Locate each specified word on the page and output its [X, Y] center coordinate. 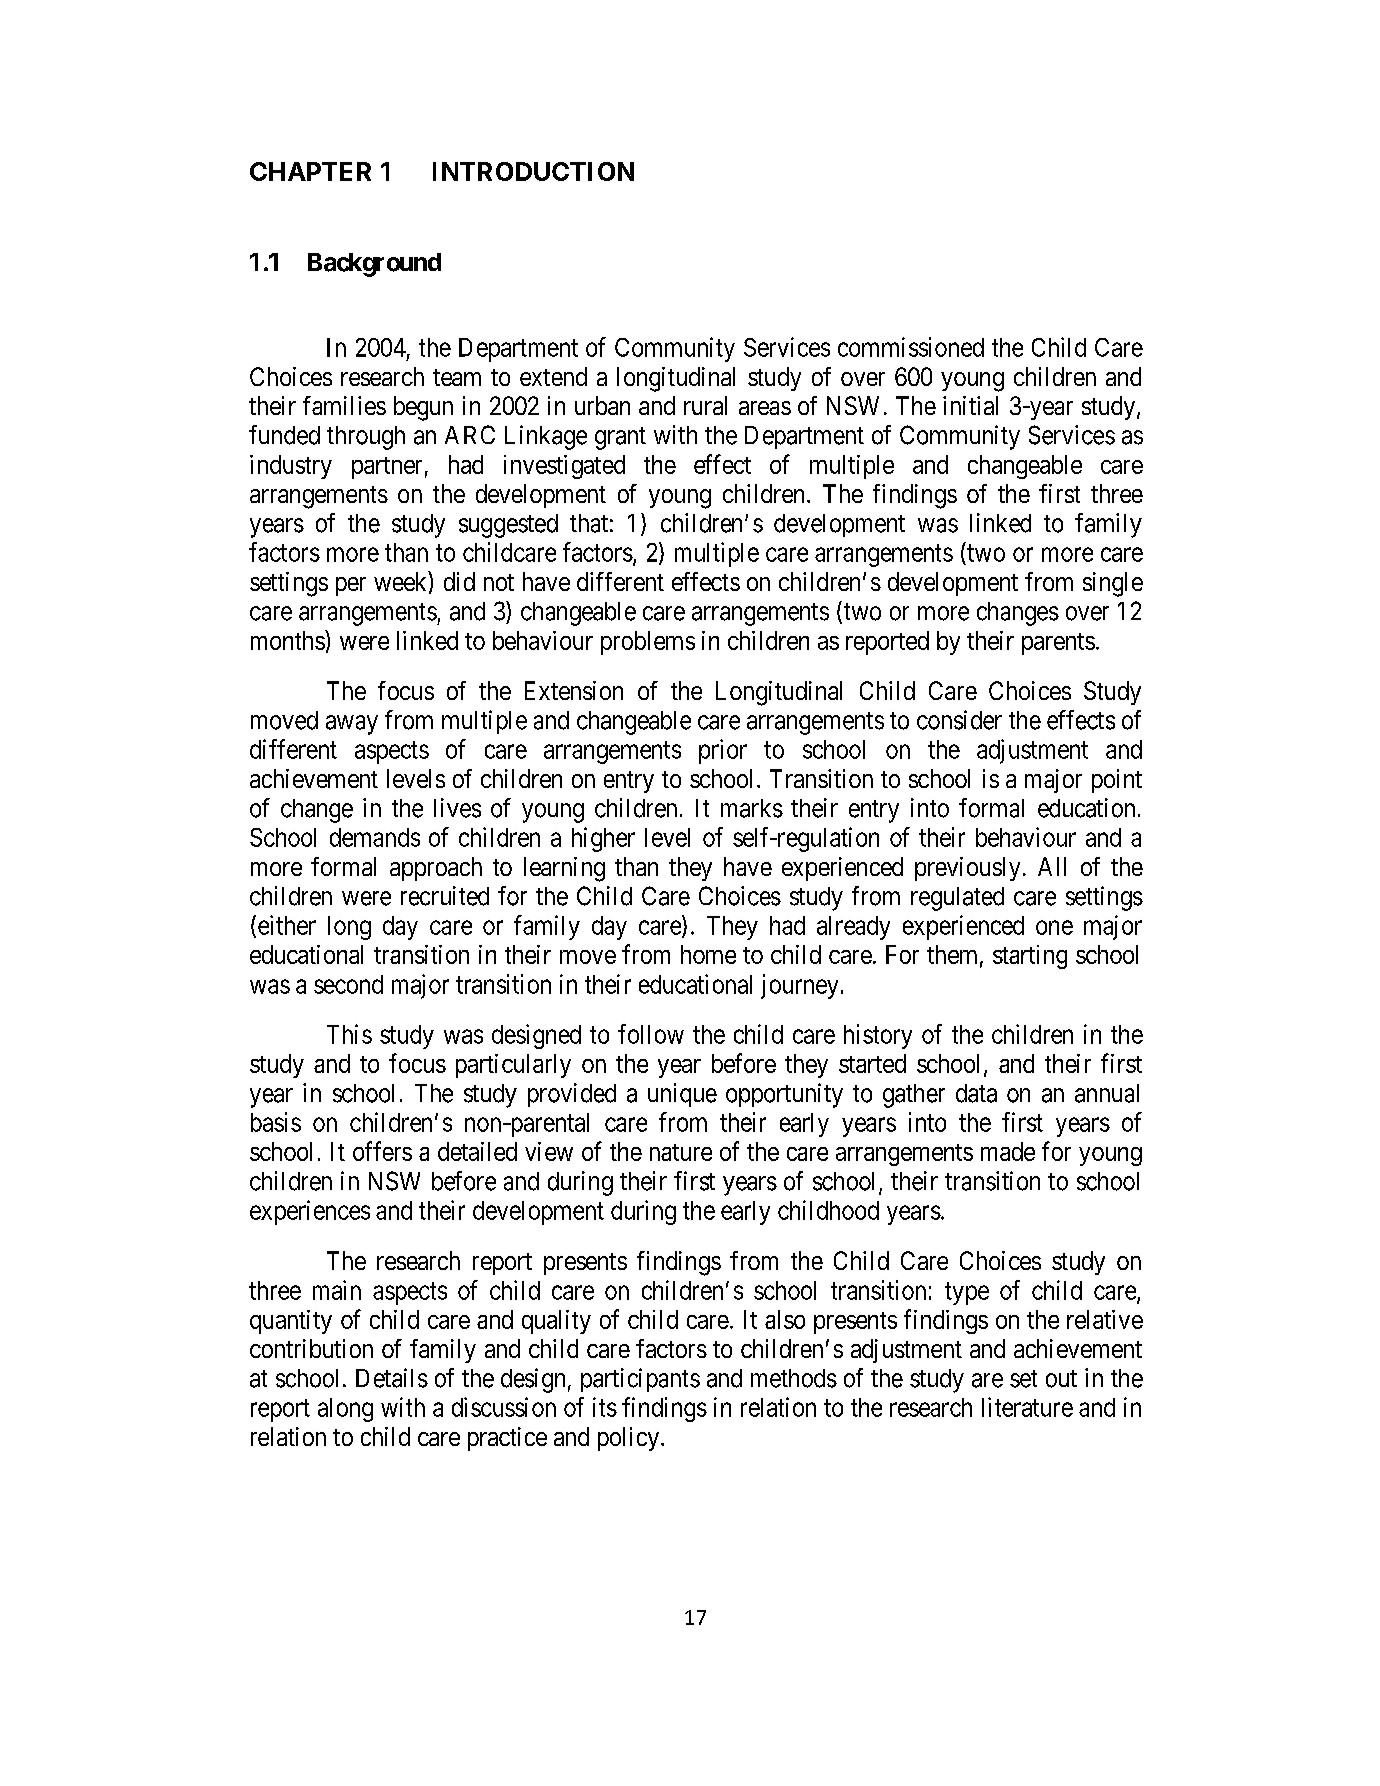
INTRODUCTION [533, 171]
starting [1030, 957]
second [348, 984]
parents [1058, 644]
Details [392, 1378]
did [459, 581]
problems [648, 643]
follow [651, 1034]
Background [374, 265]
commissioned [911, 347]
